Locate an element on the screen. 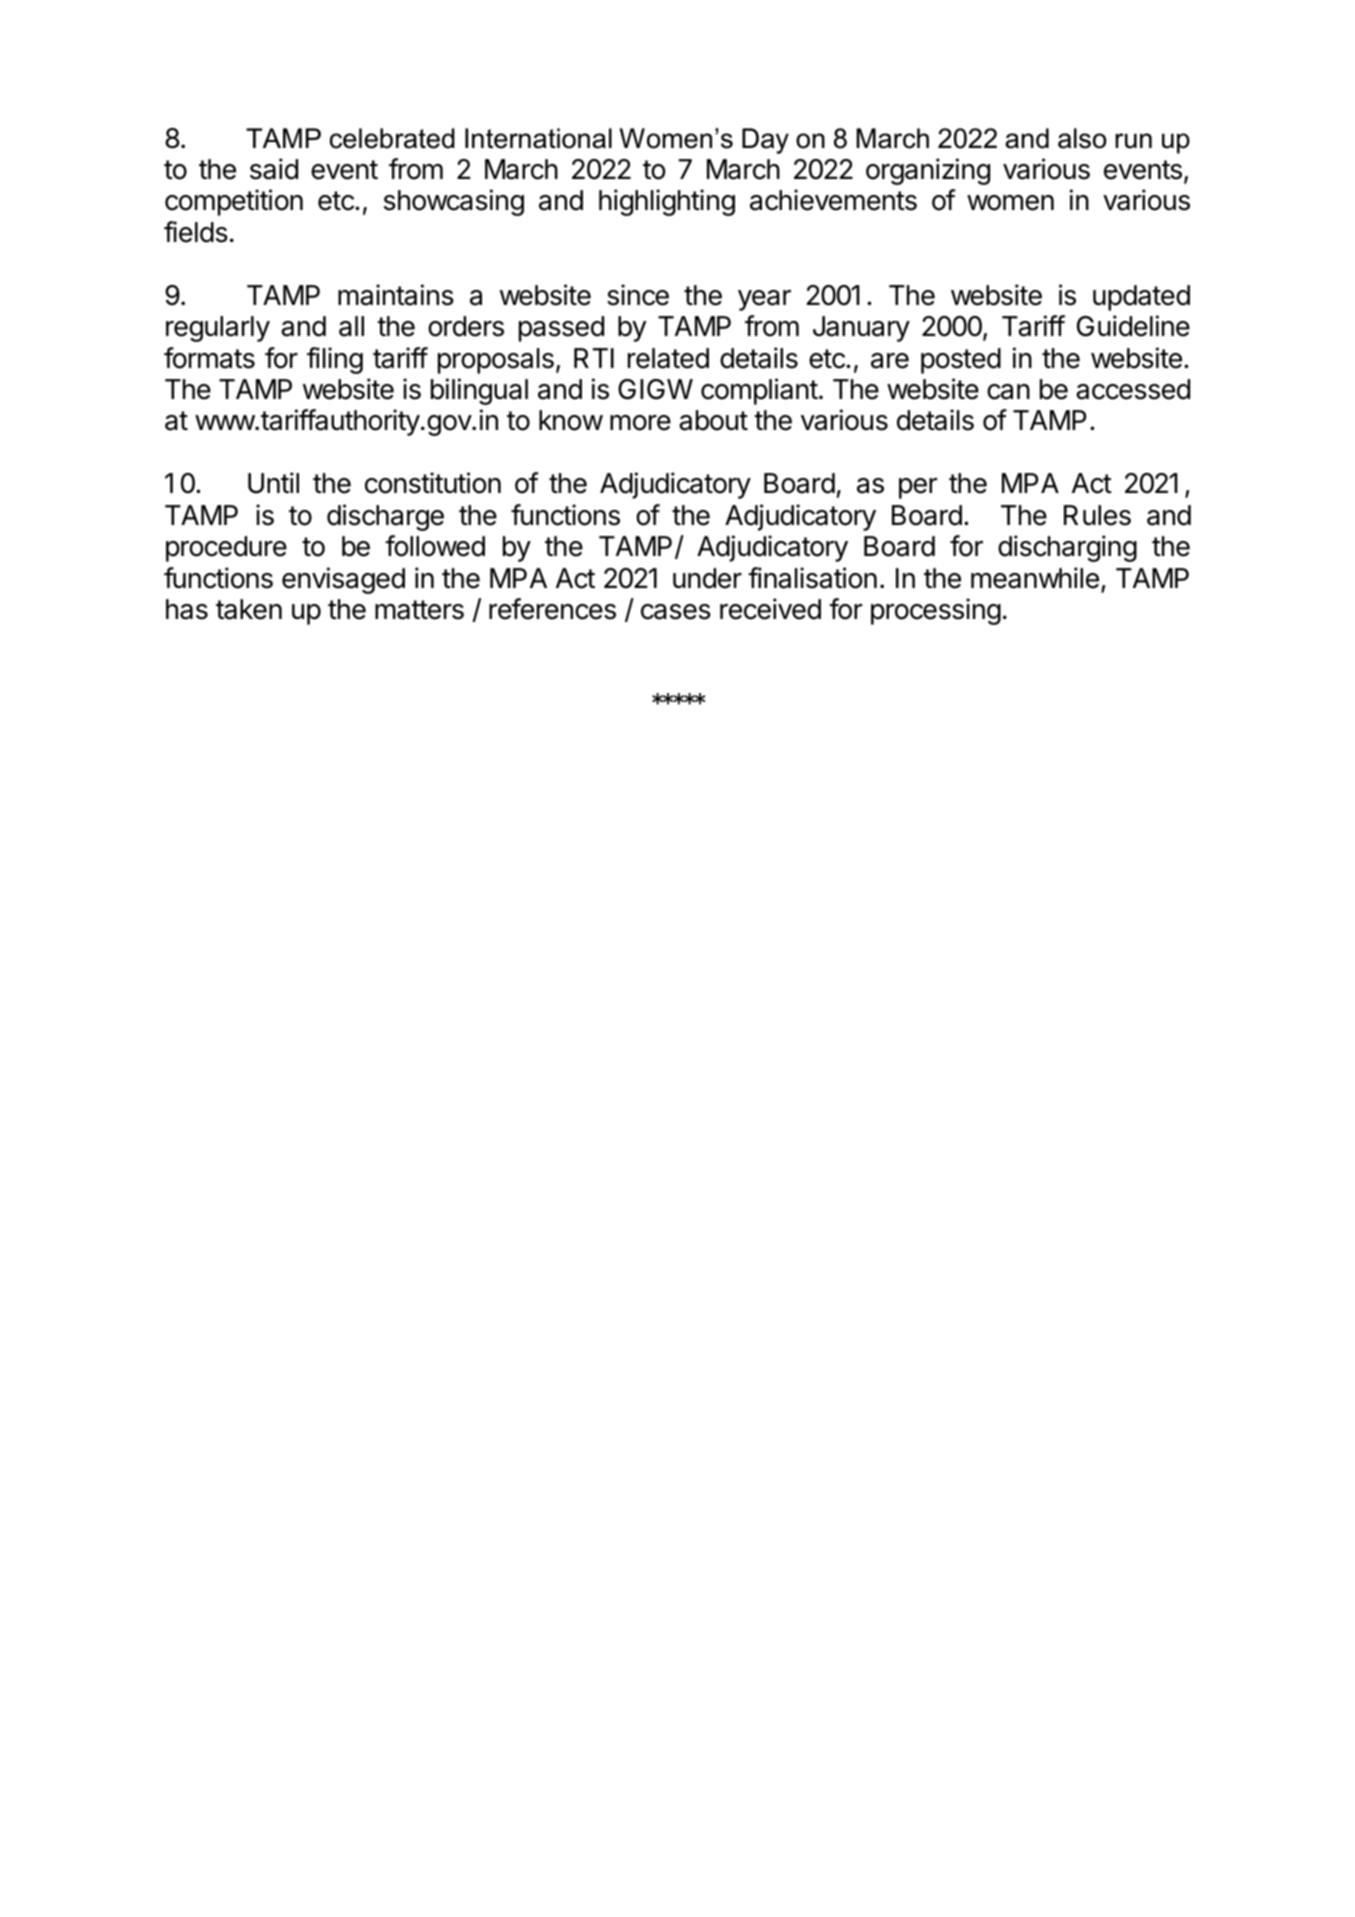 Image resolution: width=1355 pixels, height=1917 pixels. also is located at coordinates (1082, 138).
